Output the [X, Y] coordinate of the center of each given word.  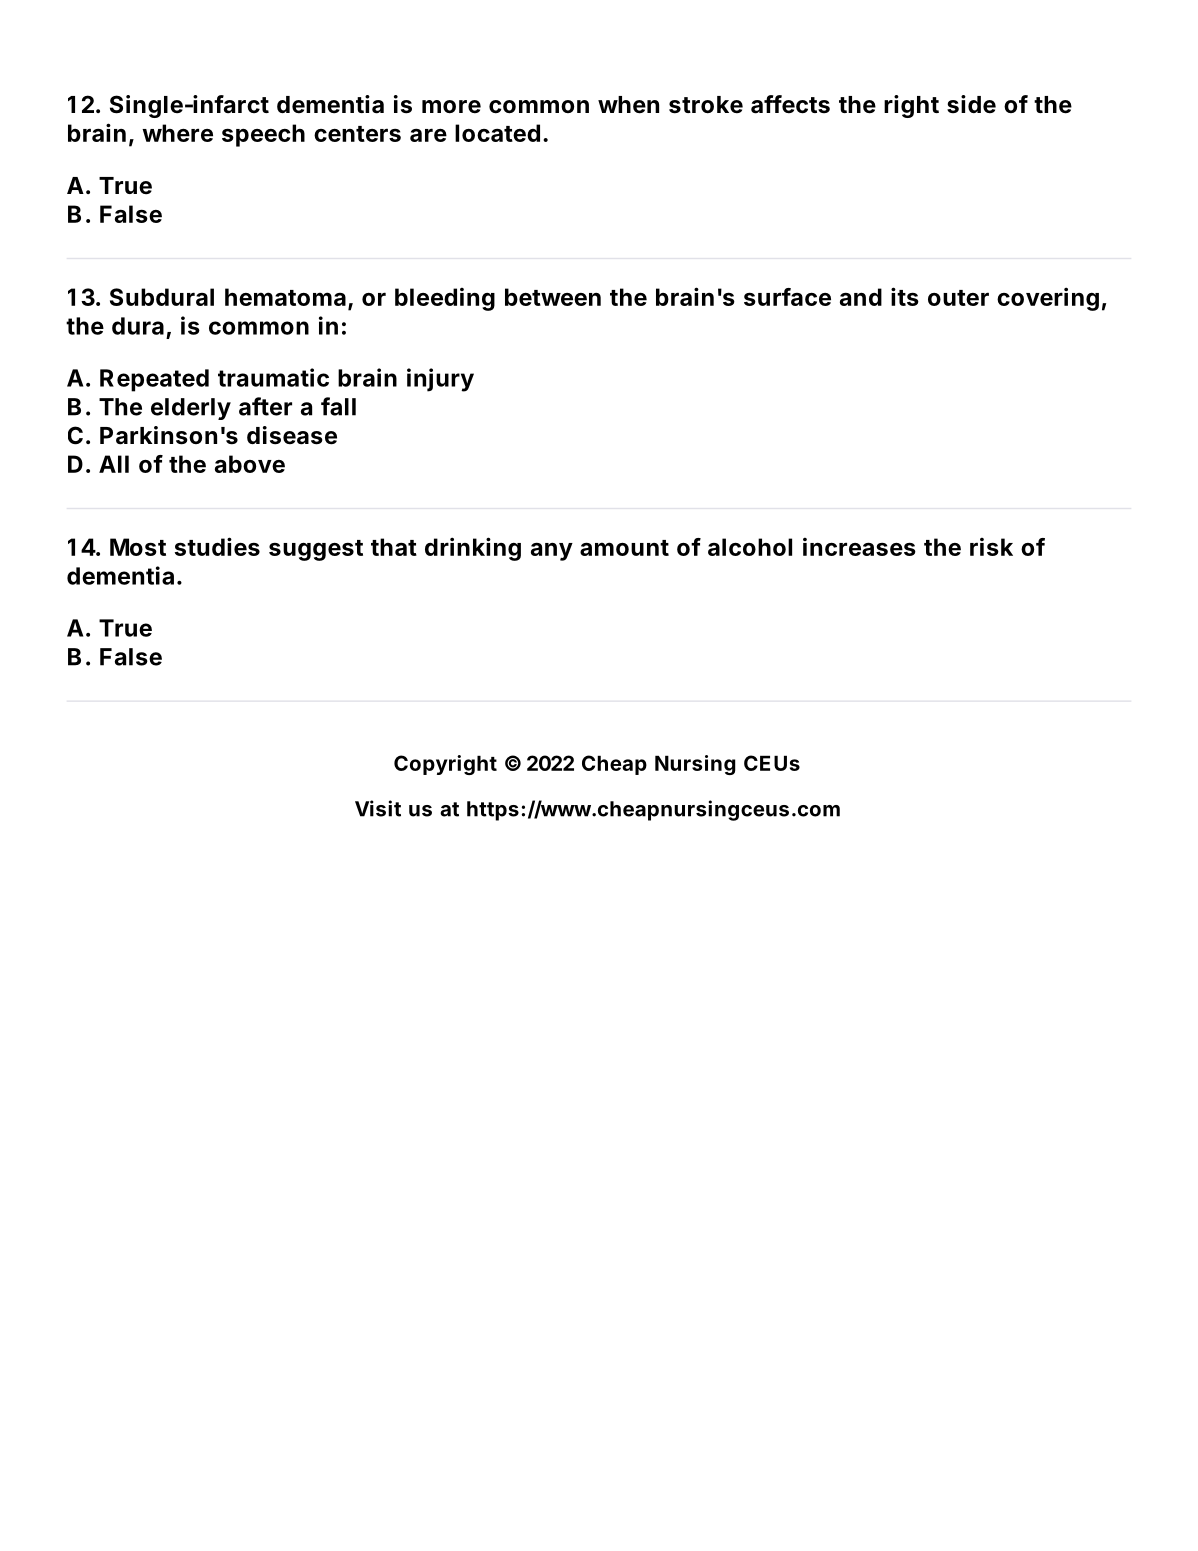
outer [958, 298]
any [552, 551]
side [971, 104]
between [553, 297]
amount [624, 548]
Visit [378, 808]
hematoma [285, 297]
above [250, 464]
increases [859, 547]
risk [991, 547]
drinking [473, 549]
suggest [316, 550]
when [628, 105]
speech [263, 135]
